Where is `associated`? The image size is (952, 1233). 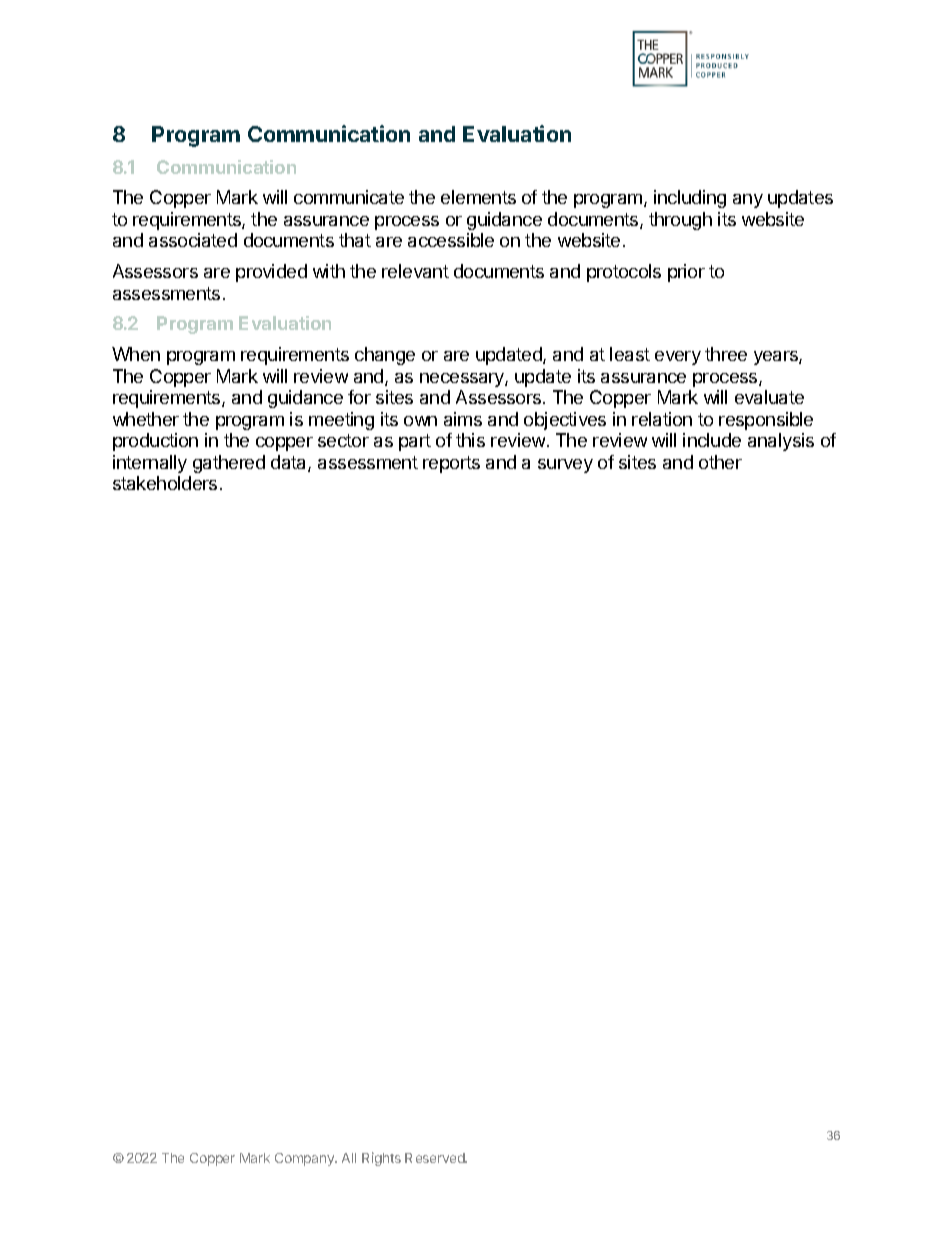
associated is located at coordinates (193, 240).
